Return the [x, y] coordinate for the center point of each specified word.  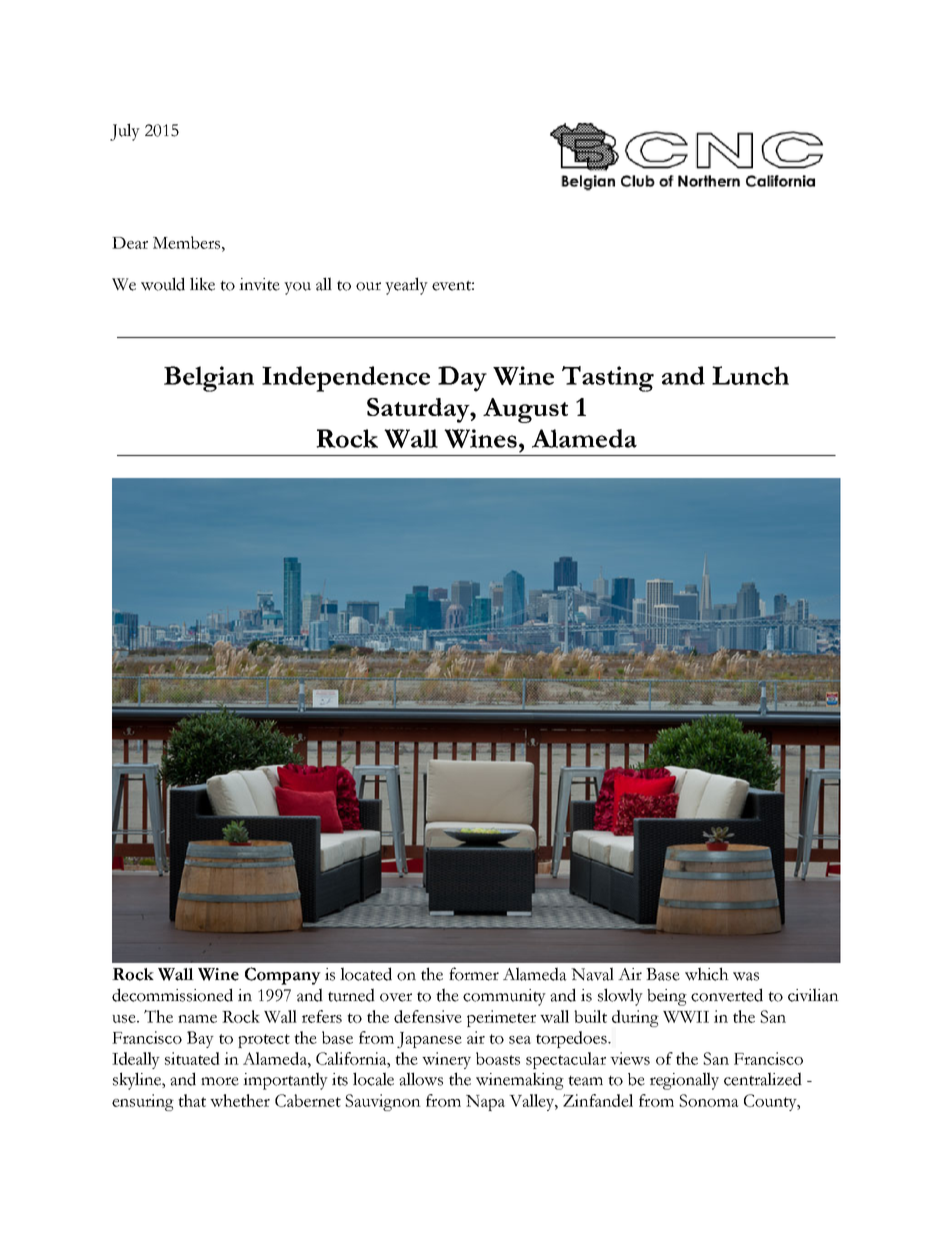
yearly [406, 286]
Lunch [750, 375]
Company [283, 976]
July [125, 132]
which [707, 974]
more [220, 1081]
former [474, 974]
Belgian [209, 379]
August [525, 410]
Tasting [608, 379]
